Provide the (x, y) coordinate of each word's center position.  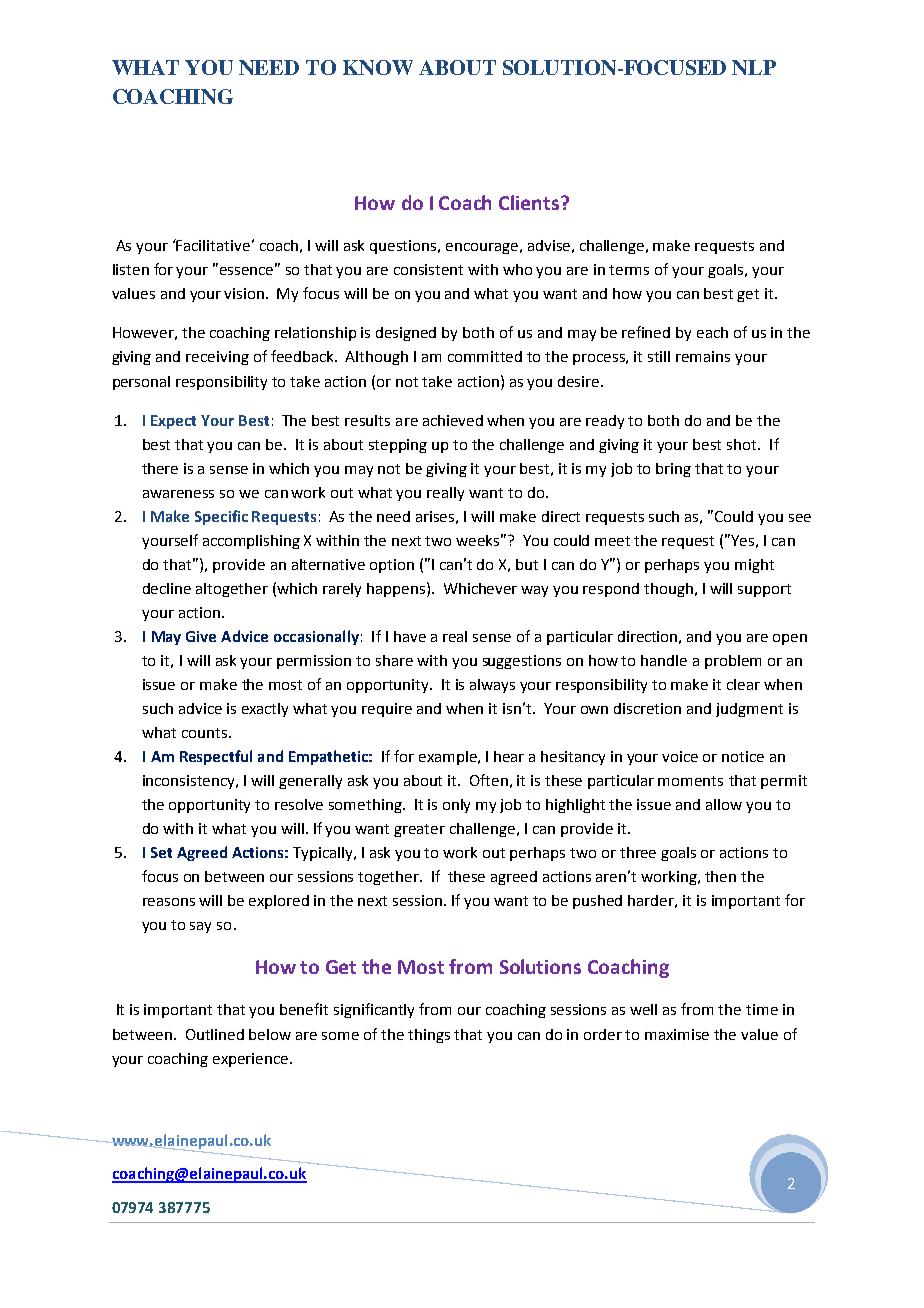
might (754, 566)
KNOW (378, 67)
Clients (530, 202)
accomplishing (251, 542)
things (429, 1036)
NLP (754, 67)
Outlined (215, 1034)
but (527, 564)
